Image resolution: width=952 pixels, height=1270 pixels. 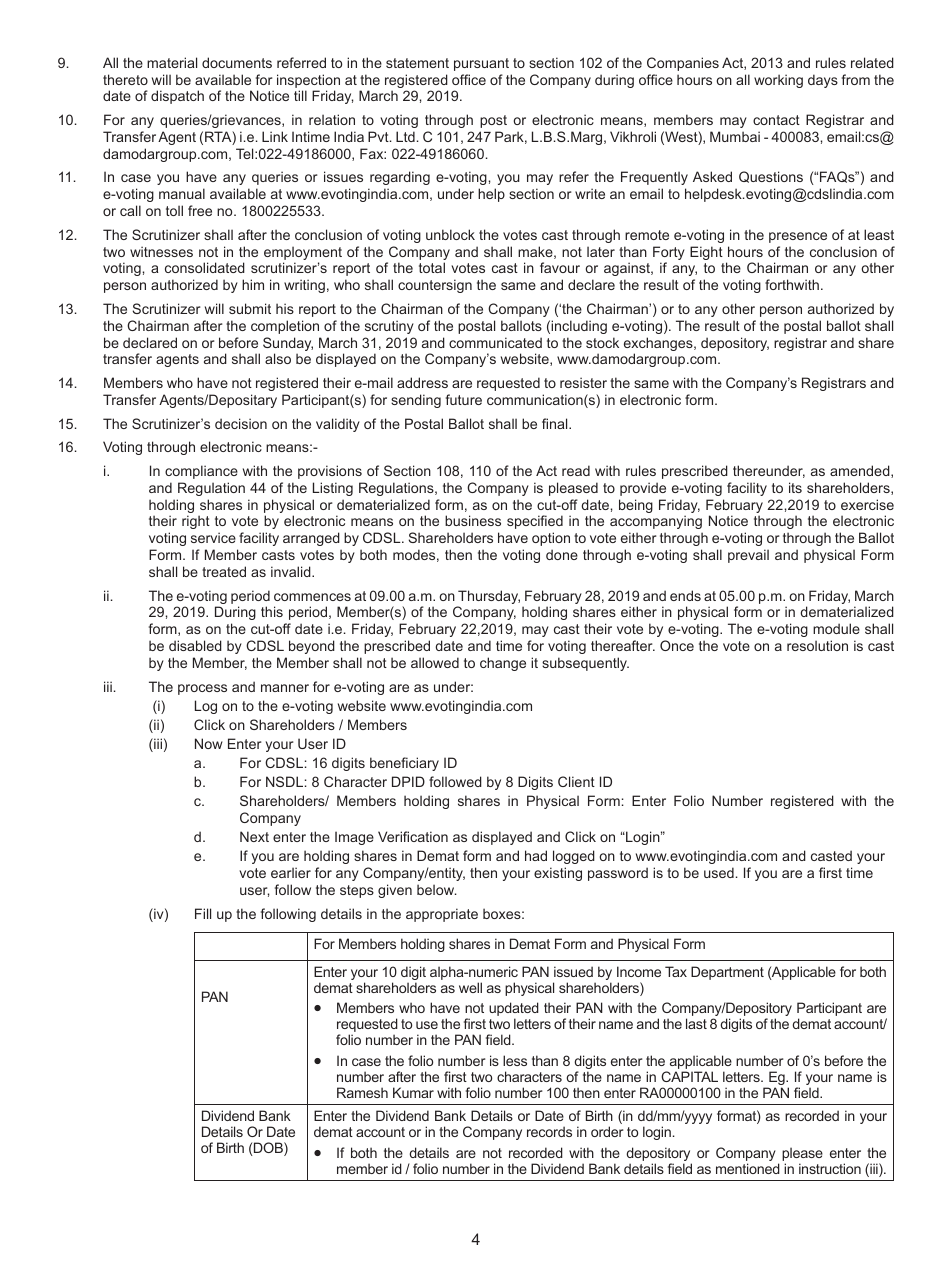 What do you see at coordinates (177, 97) in the screenshot?
I see `dispatch` at bounding box center [177, 97].
